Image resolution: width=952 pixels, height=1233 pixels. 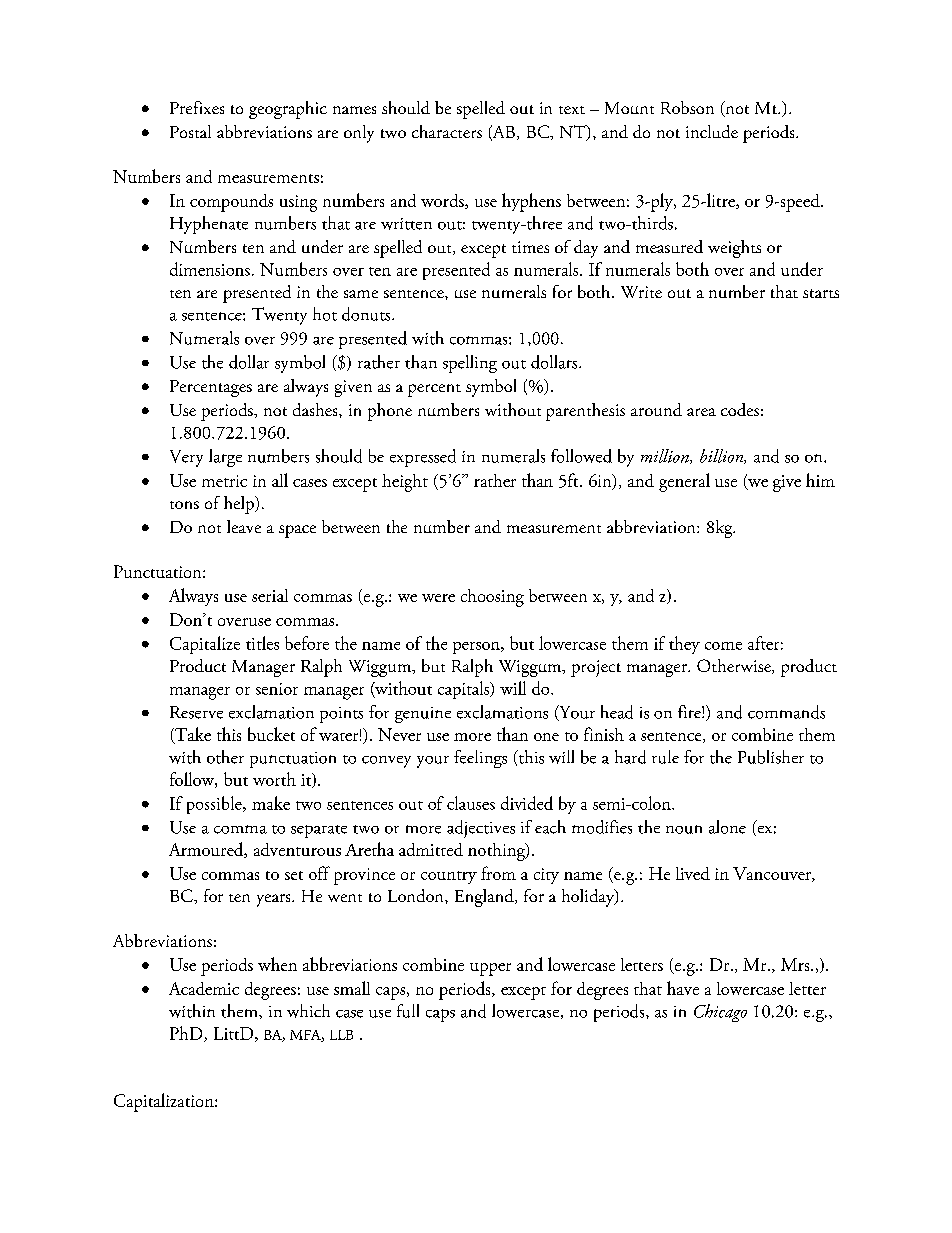 I want to click on choosing, so click(x=492, y=598).
